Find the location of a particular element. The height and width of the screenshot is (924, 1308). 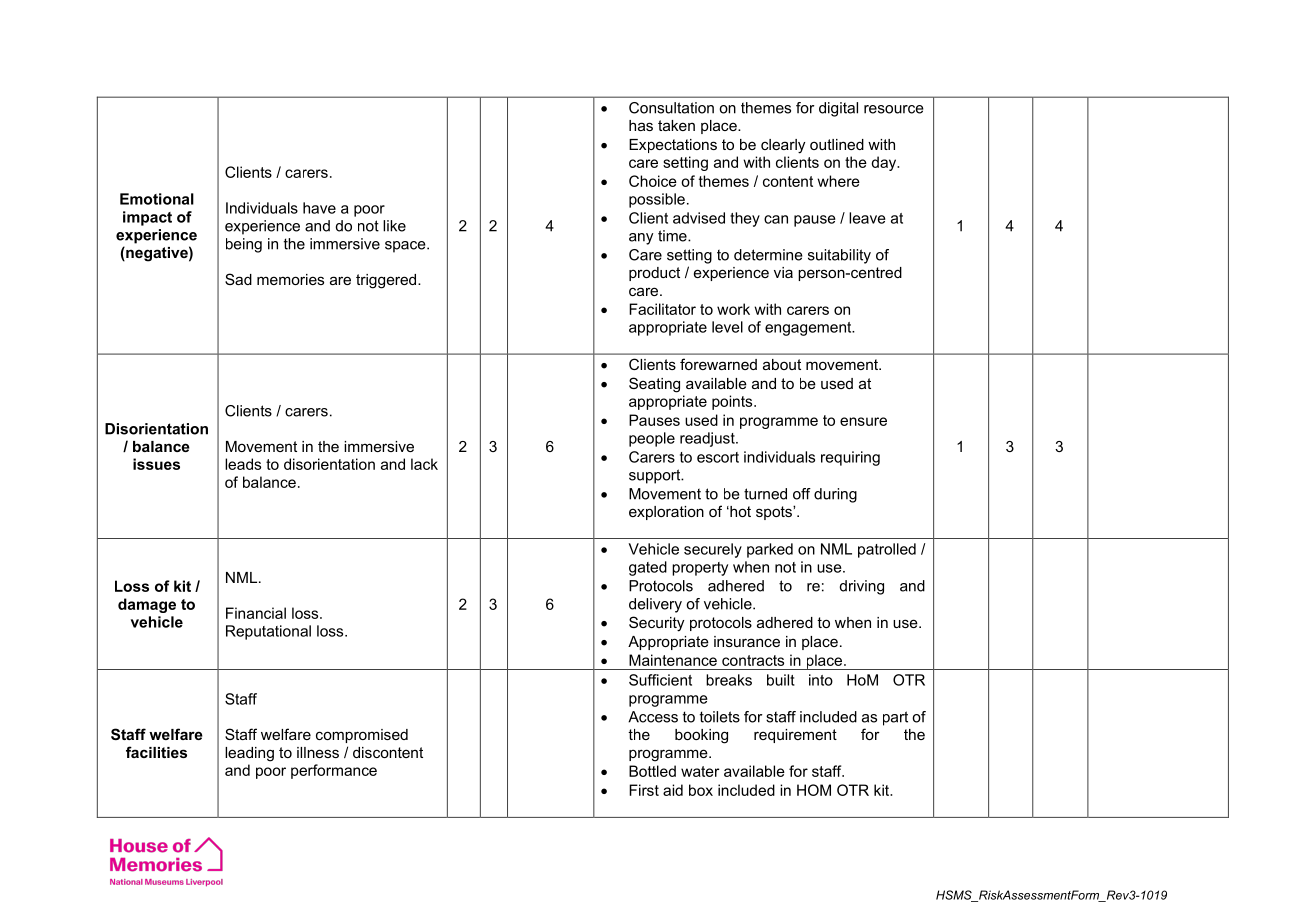

leading is located at coordinates (249, 754).
